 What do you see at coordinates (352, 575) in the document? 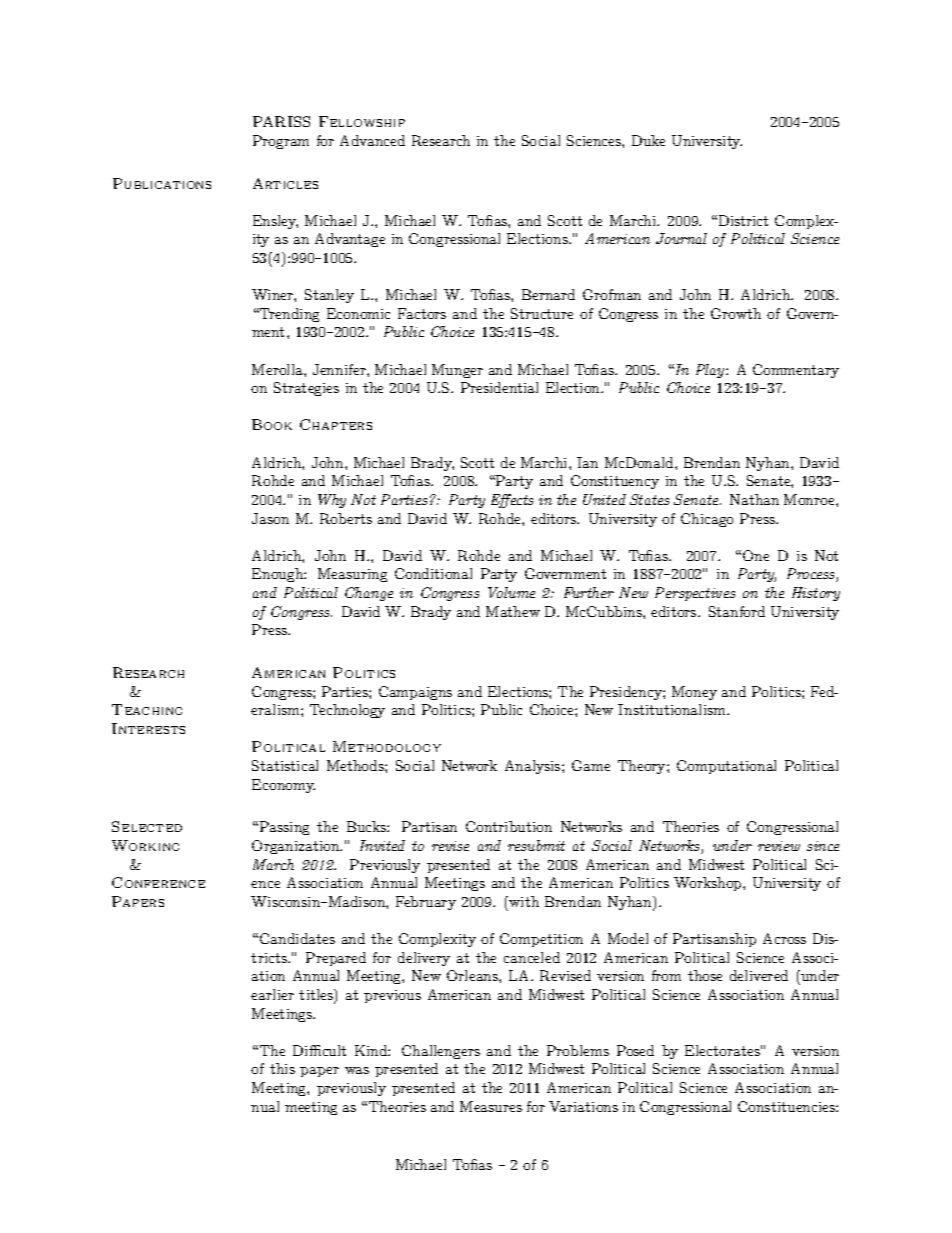
I see `Measuring` at bounding box center [352, 575].
